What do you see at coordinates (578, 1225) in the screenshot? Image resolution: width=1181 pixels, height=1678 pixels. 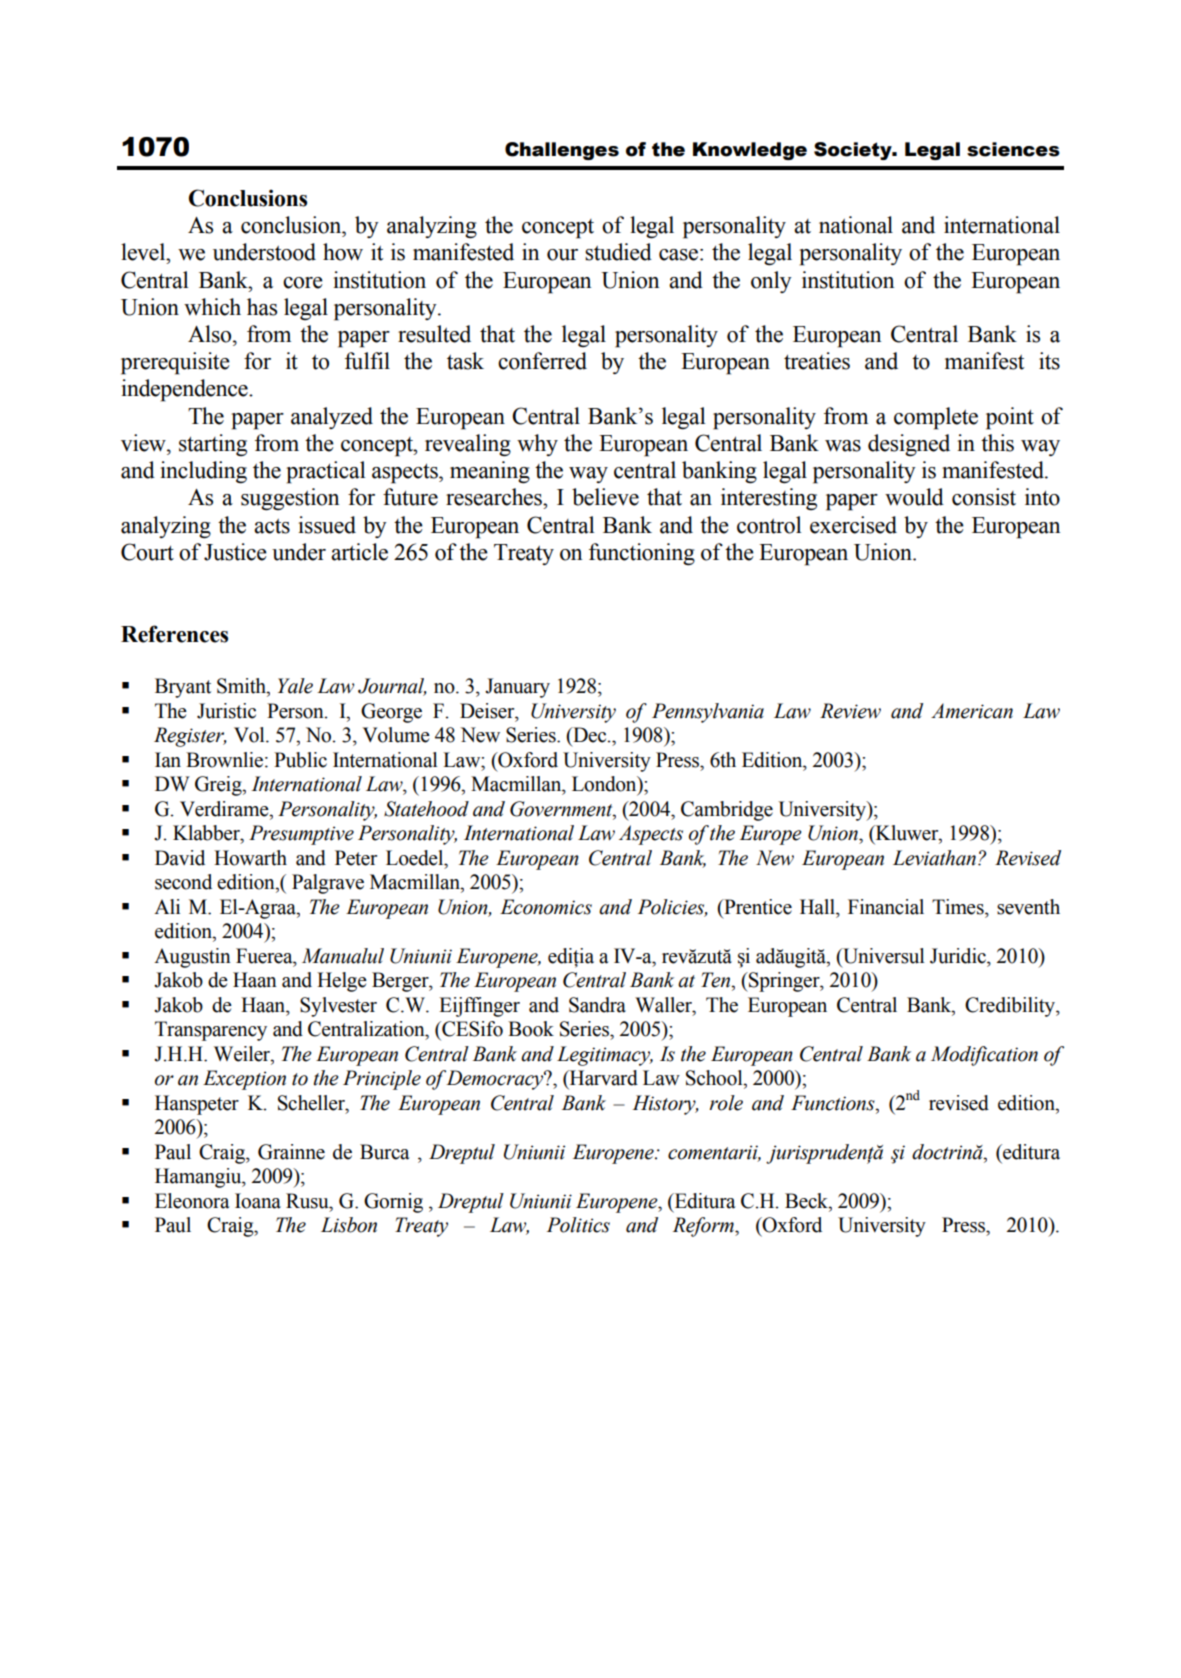 I see `Politics` at bounding box center [578, 1225].
